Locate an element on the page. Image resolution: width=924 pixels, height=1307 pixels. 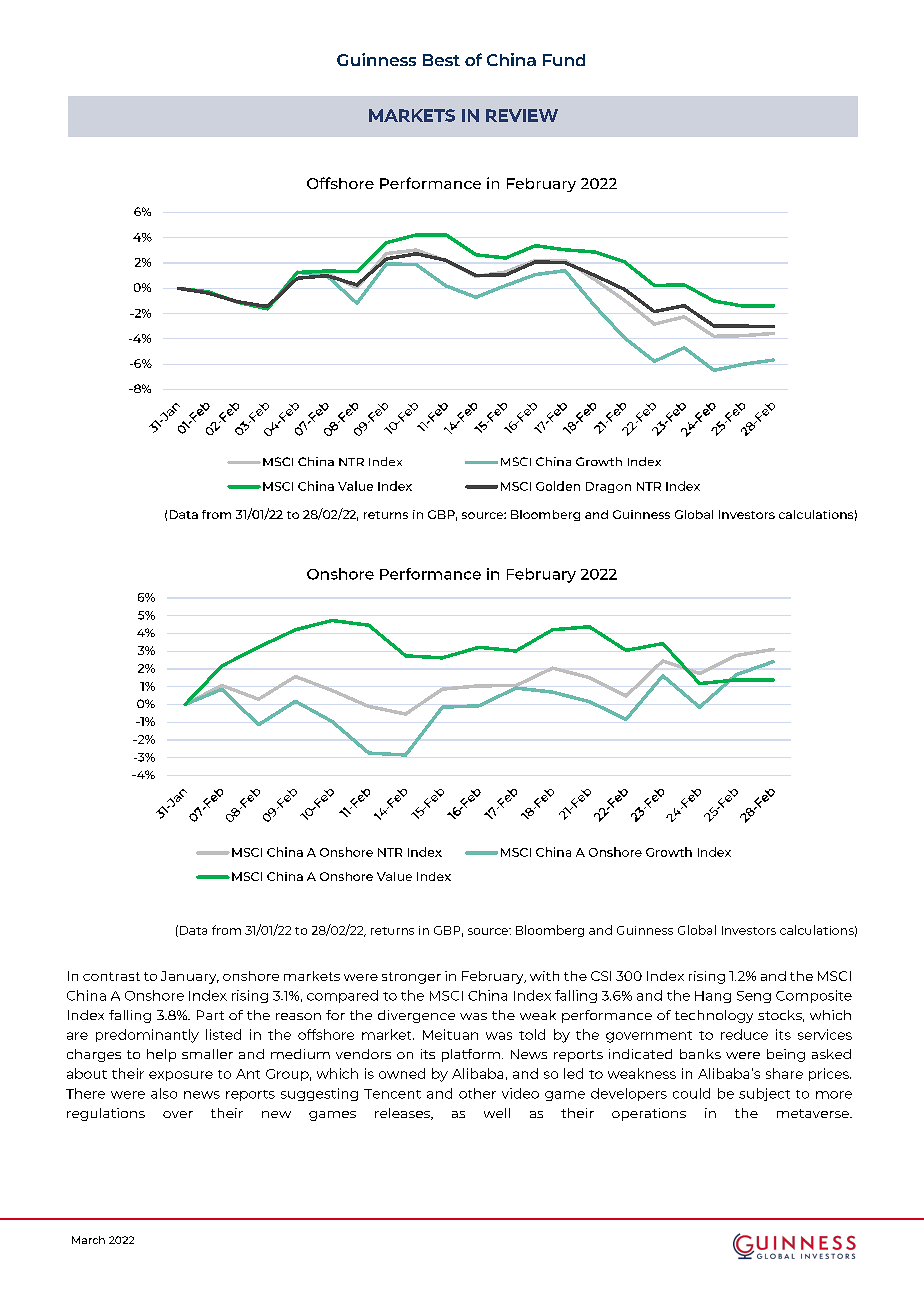
Best is located at coordinates (441, 60).
